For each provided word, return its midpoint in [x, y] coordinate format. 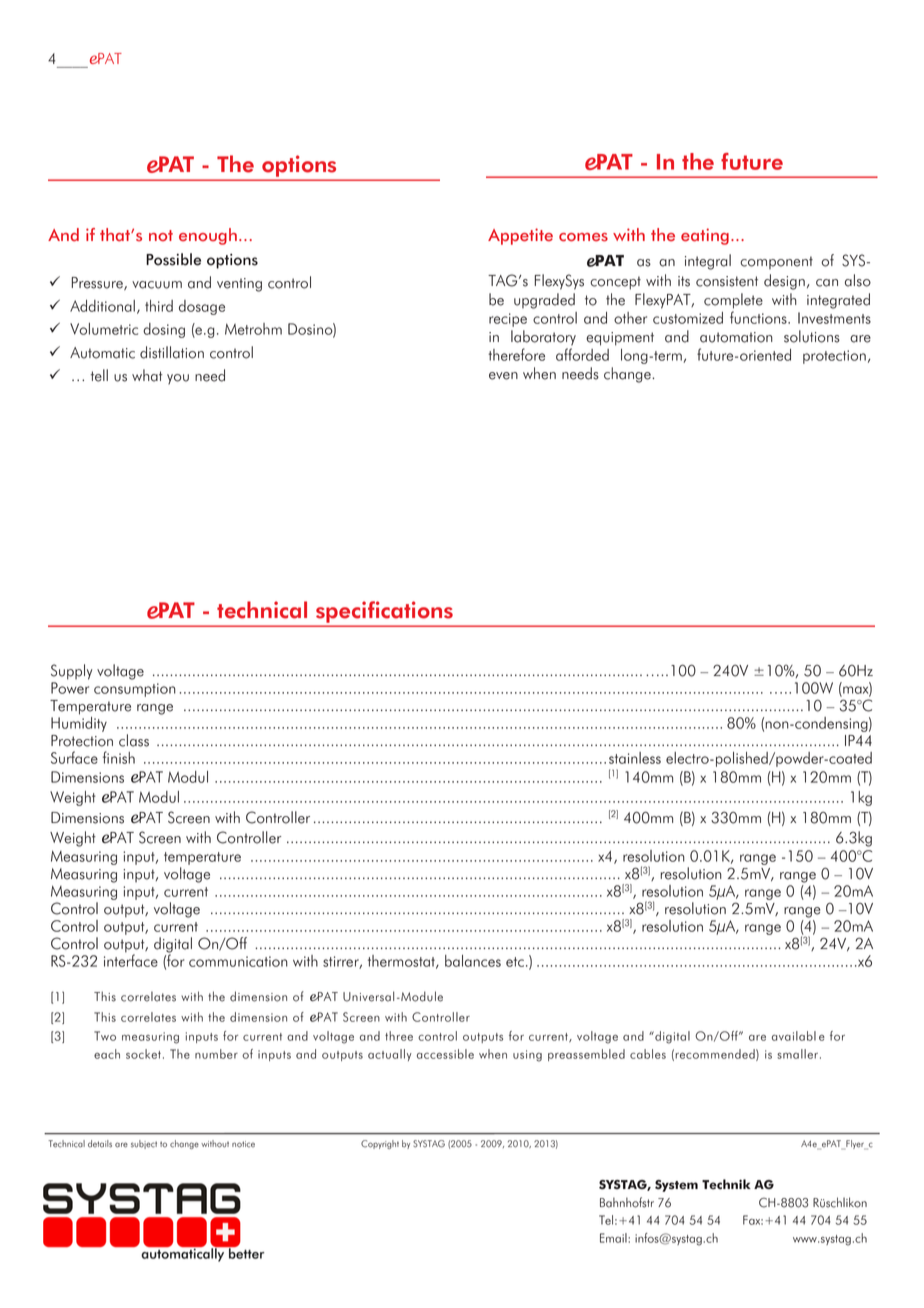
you [178, 379]
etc [515, 962]
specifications [384, 612]
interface [131, 960]
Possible [173, 259]
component [776, 262]
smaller [799, 1054]
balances [473, 961]
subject [144, 1144]
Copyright [380, 1144]
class [134, 740]
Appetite [520, 236]
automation [736, 337]
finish [119, 757]
